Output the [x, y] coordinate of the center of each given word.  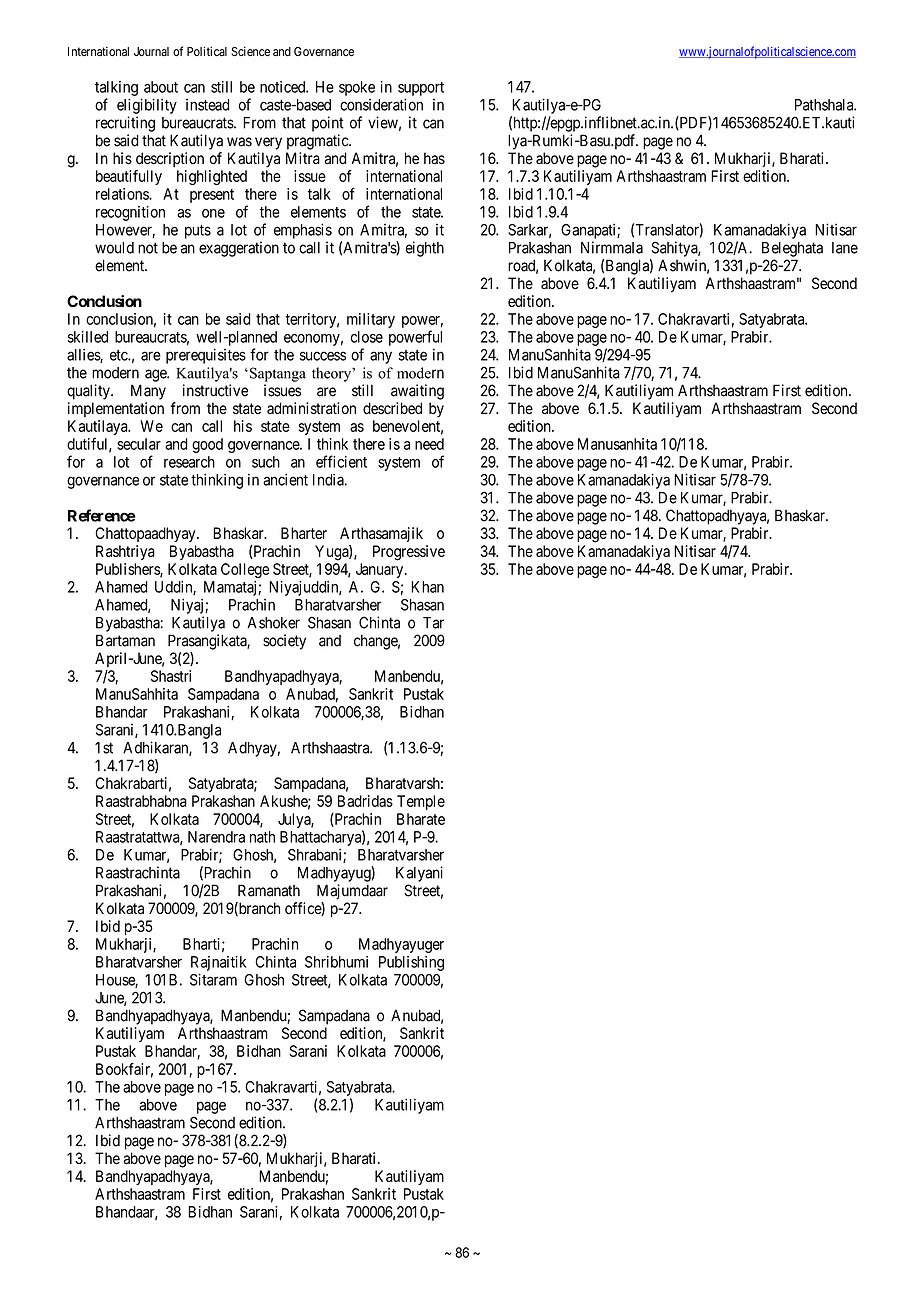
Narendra [216, 837]
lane [845, 248]
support [421, 89]
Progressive [409, 553]
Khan [427, 587]
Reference [101, 515]
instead [208, 105]
